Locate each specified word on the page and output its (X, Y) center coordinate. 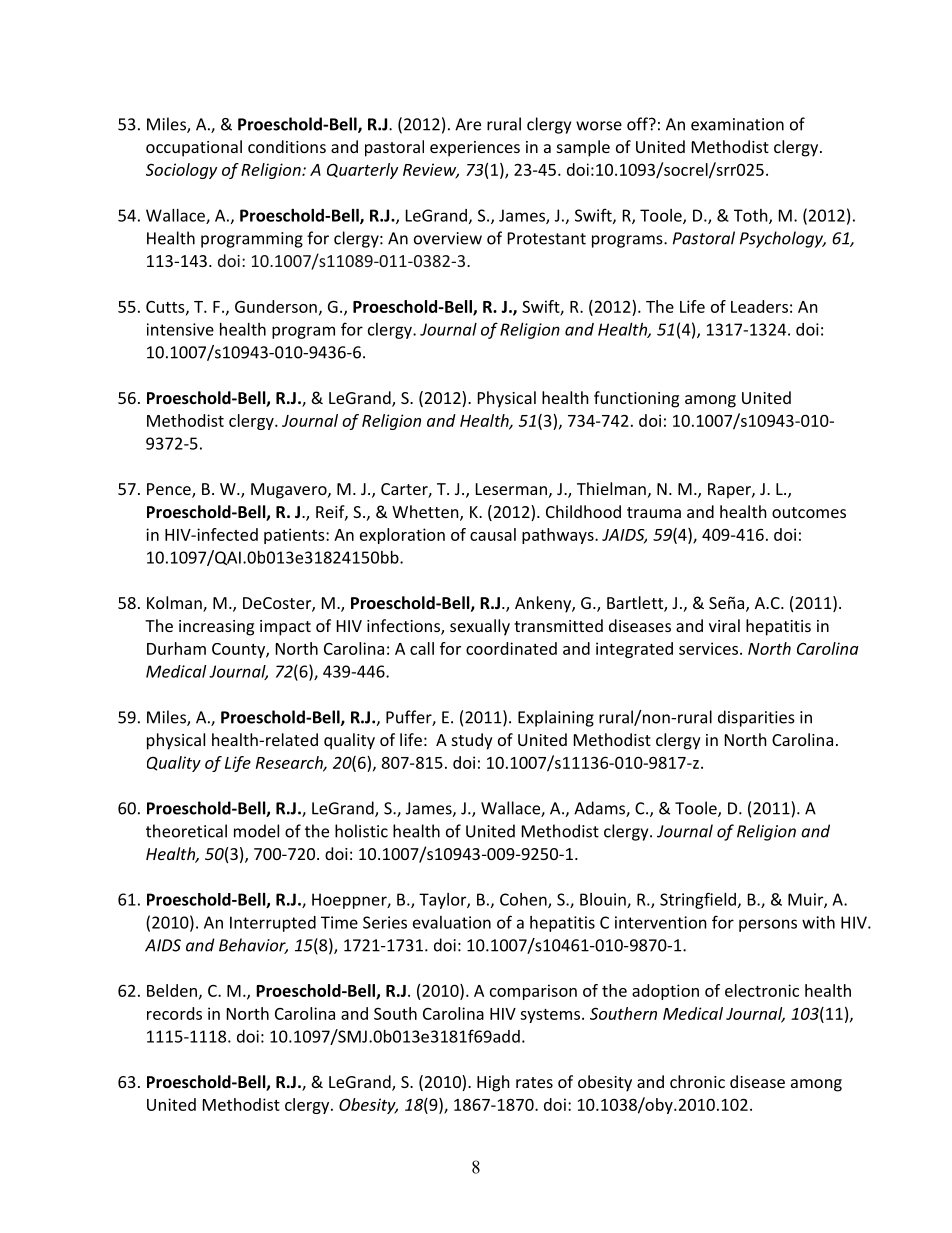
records (174, 1013)
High (493, 1083)
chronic (697, 1081)
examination (737, 124)
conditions (287, 146)
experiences (475, 149)
